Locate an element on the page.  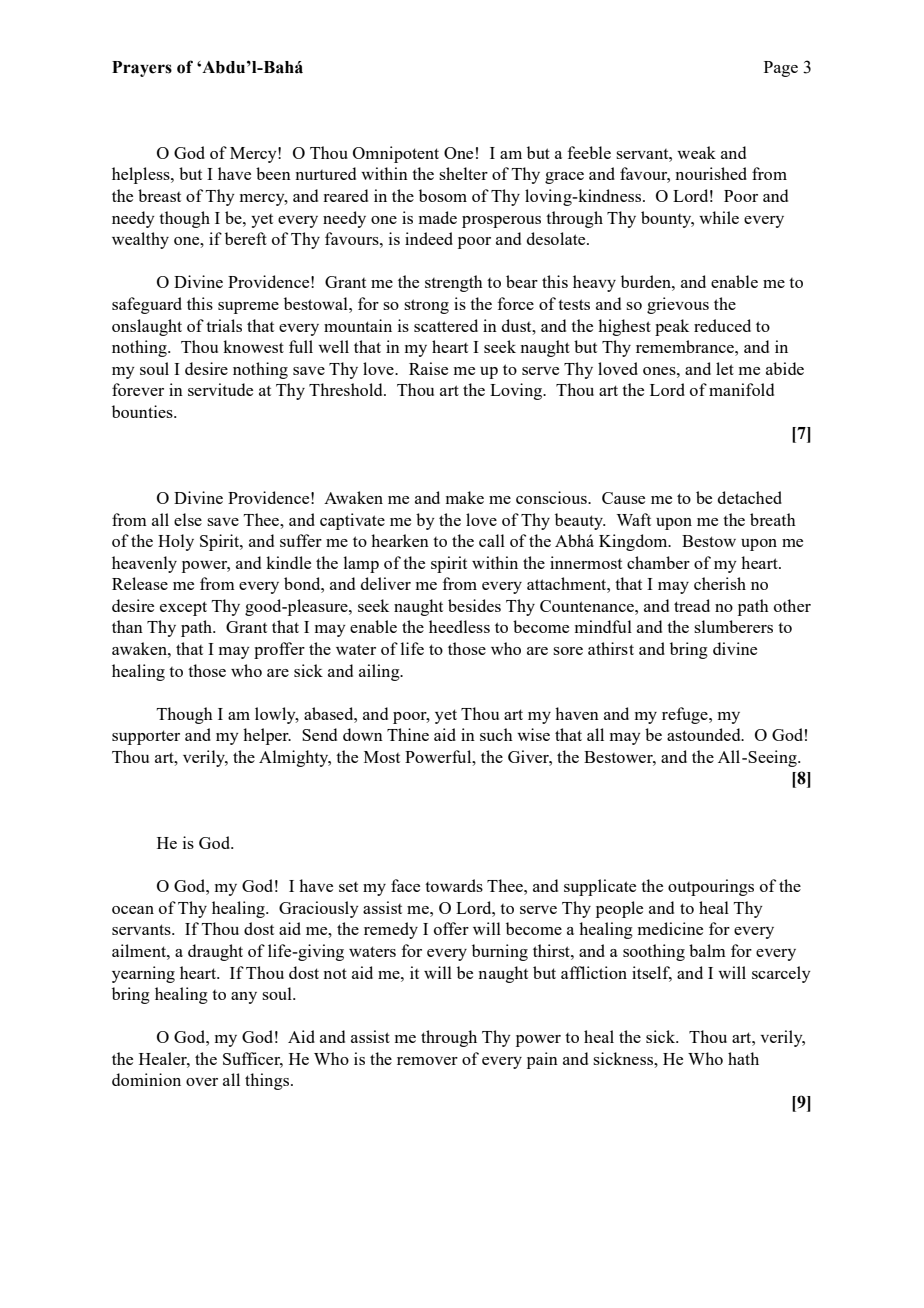
dominion is located at coordinates (146, 1079).
